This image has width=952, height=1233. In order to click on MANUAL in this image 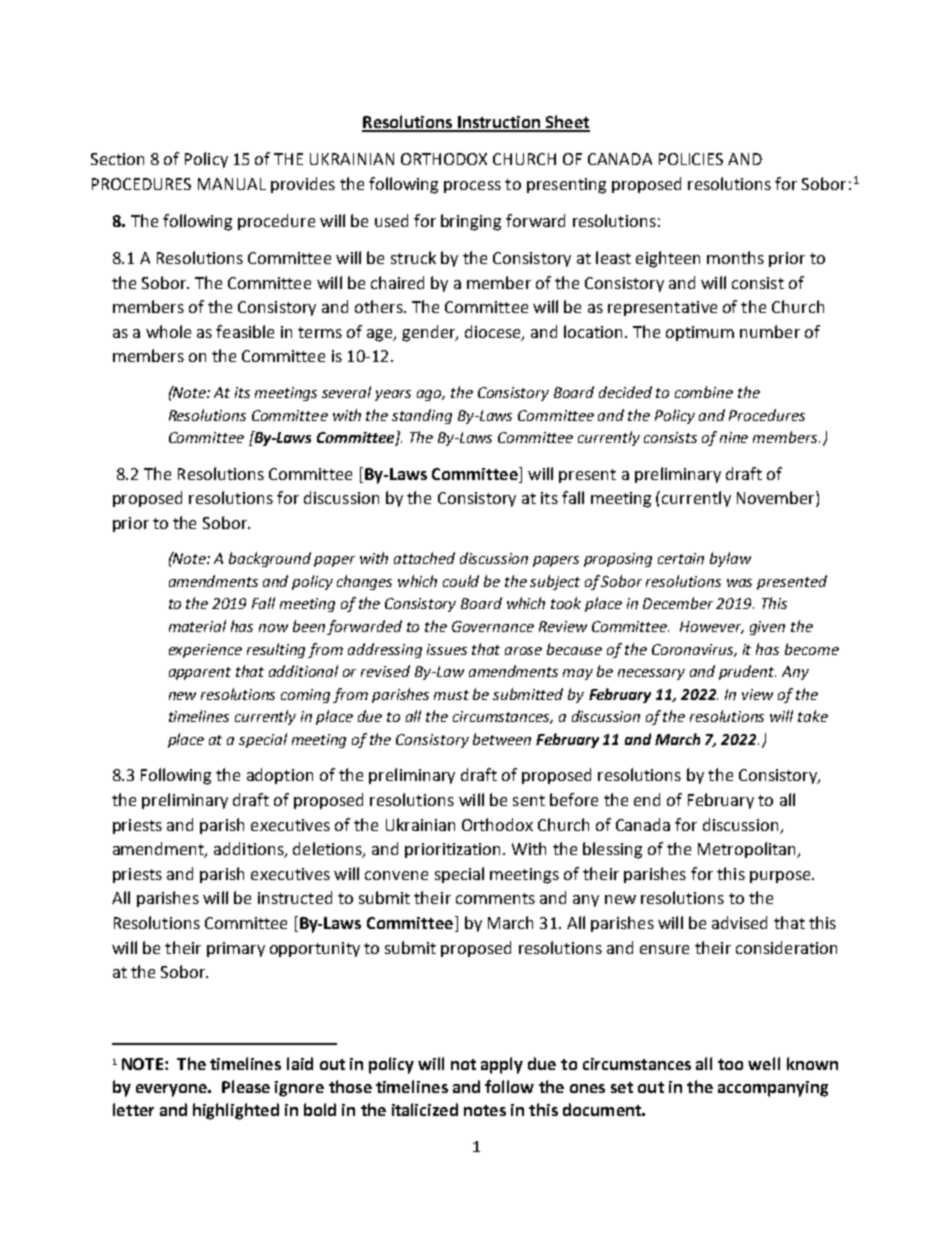, I will do `click(232, 184)`.
